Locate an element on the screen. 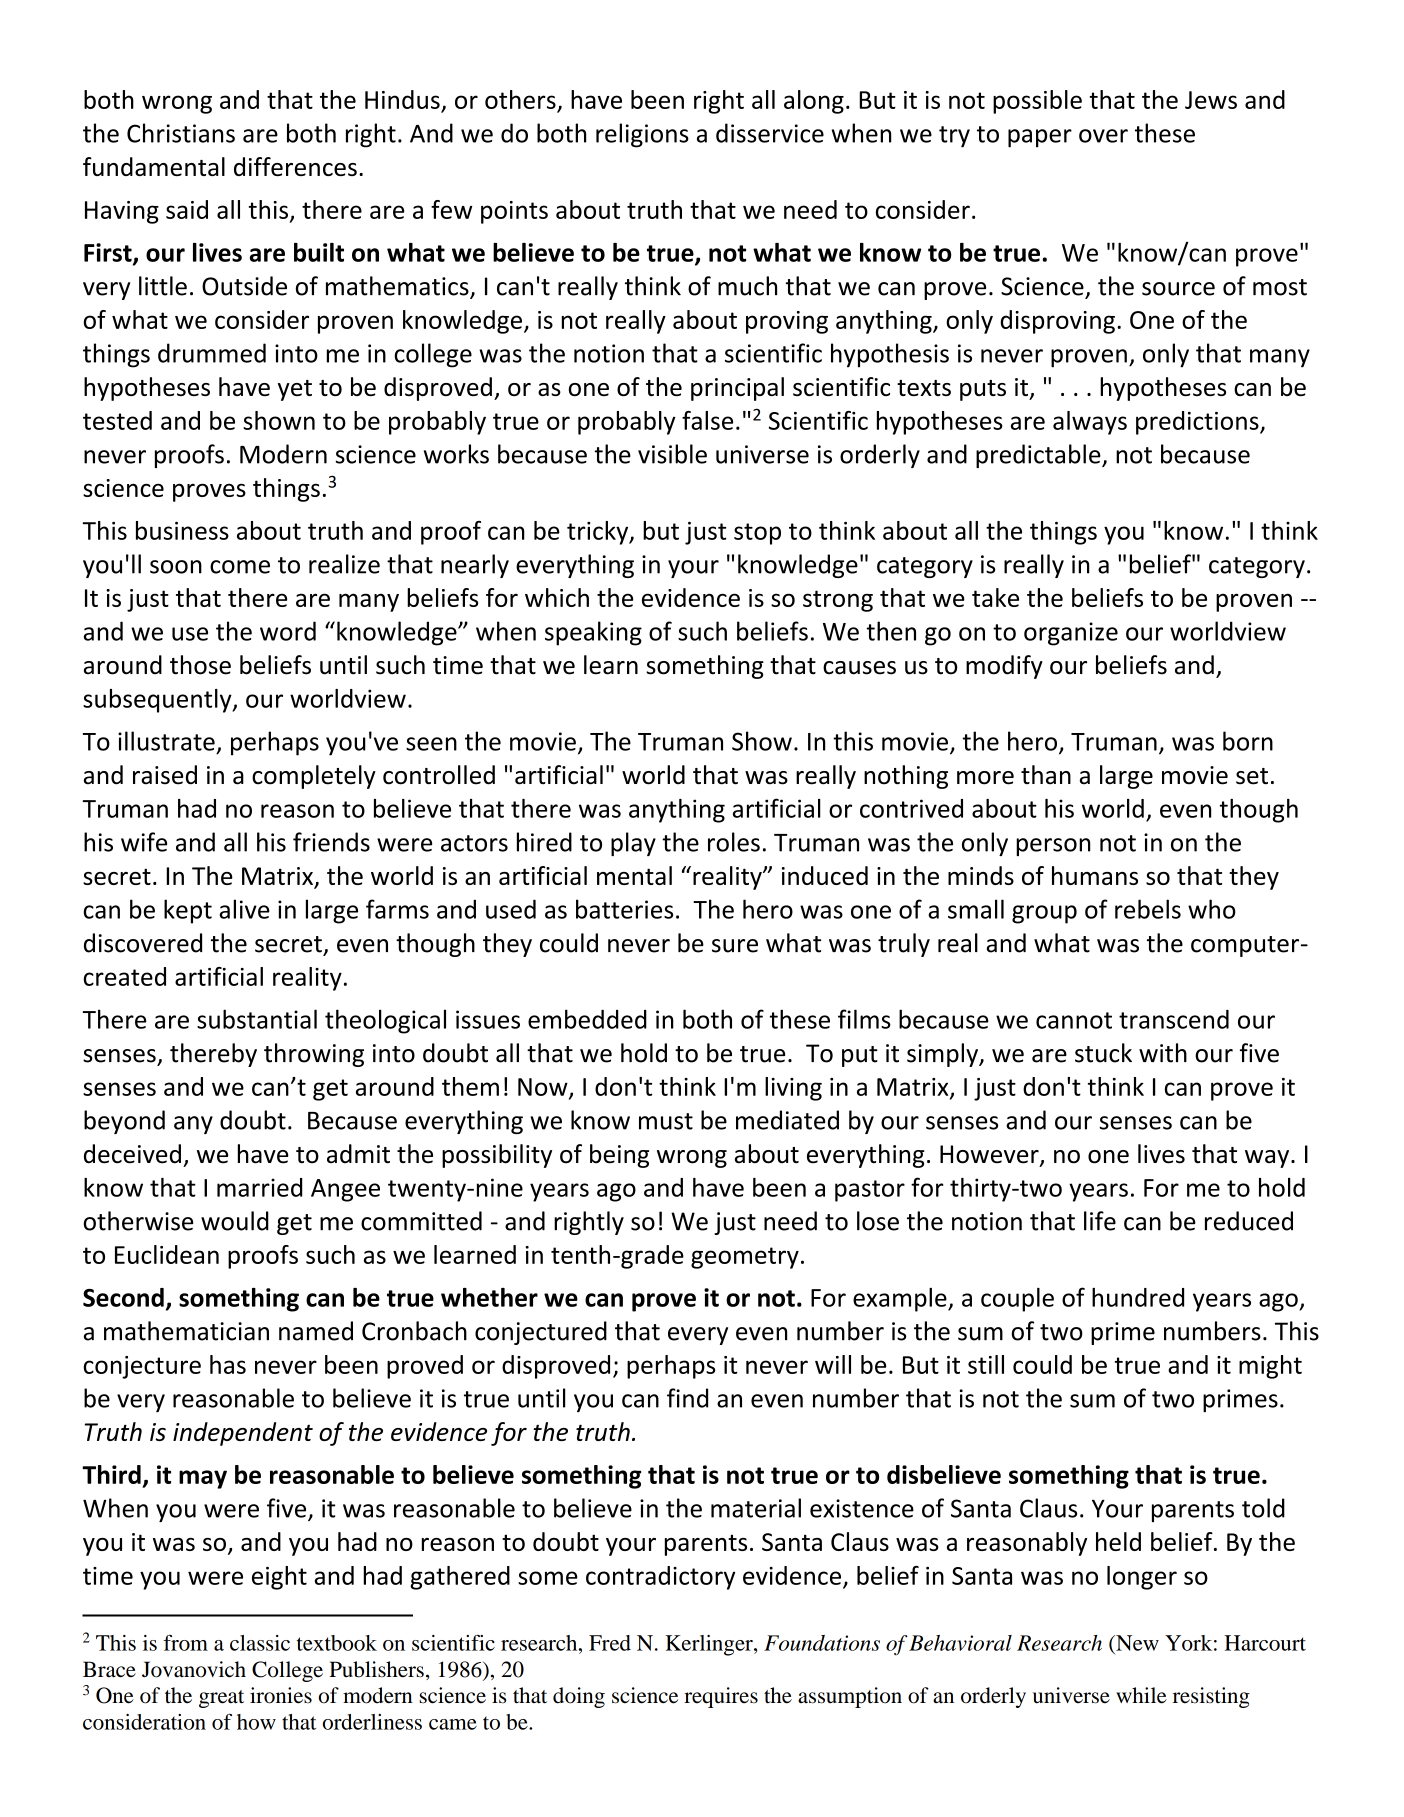 The height and width of the screenshot is (1817, 1404). named is located at coordinates (316, 1331).
